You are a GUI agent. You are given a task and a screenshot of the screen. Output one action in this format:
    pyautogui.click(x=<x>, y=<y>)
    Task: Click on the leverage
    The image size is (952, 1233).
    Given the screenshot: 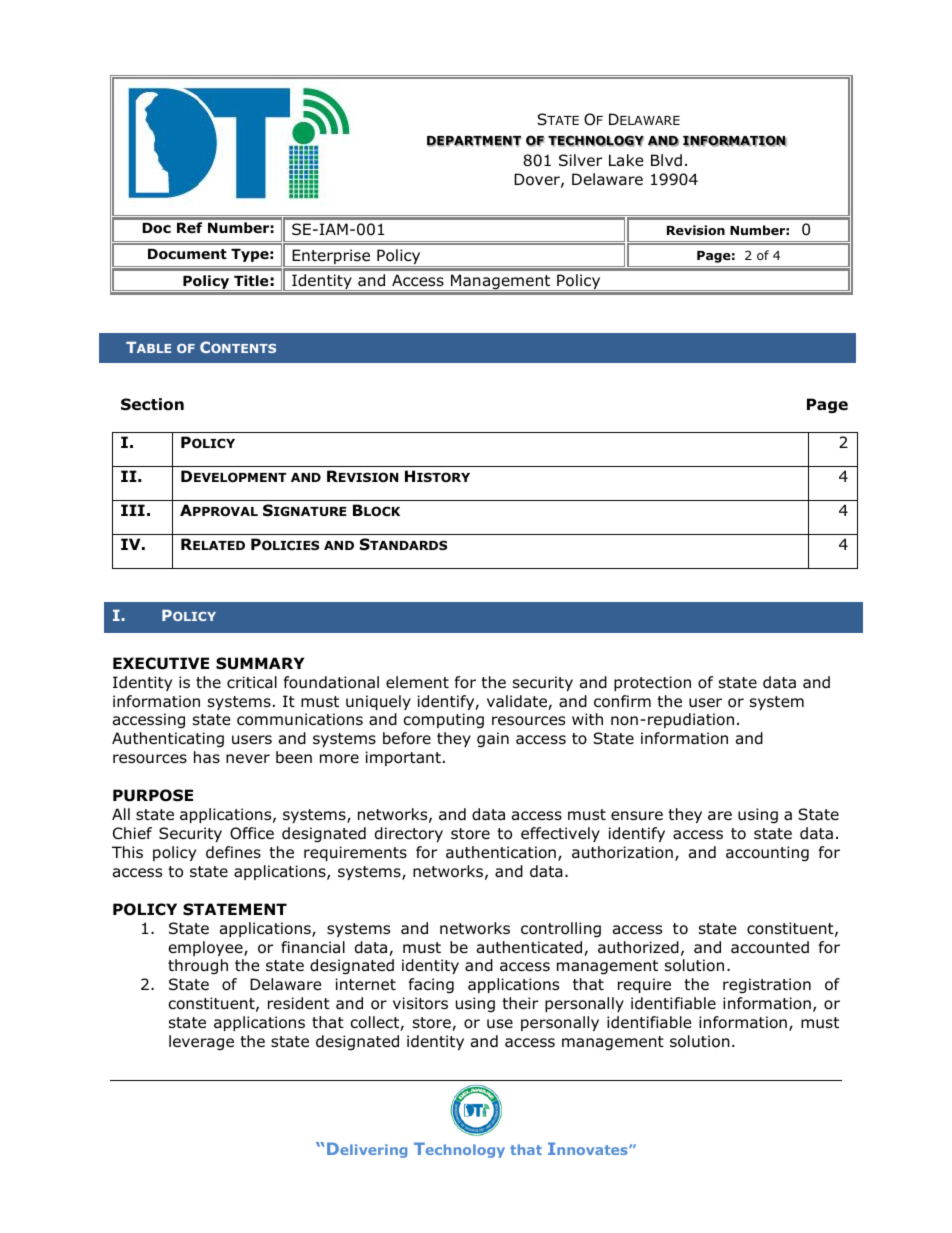 What is the action you would take?
    pyautogui.click(x=201, y=1042)
